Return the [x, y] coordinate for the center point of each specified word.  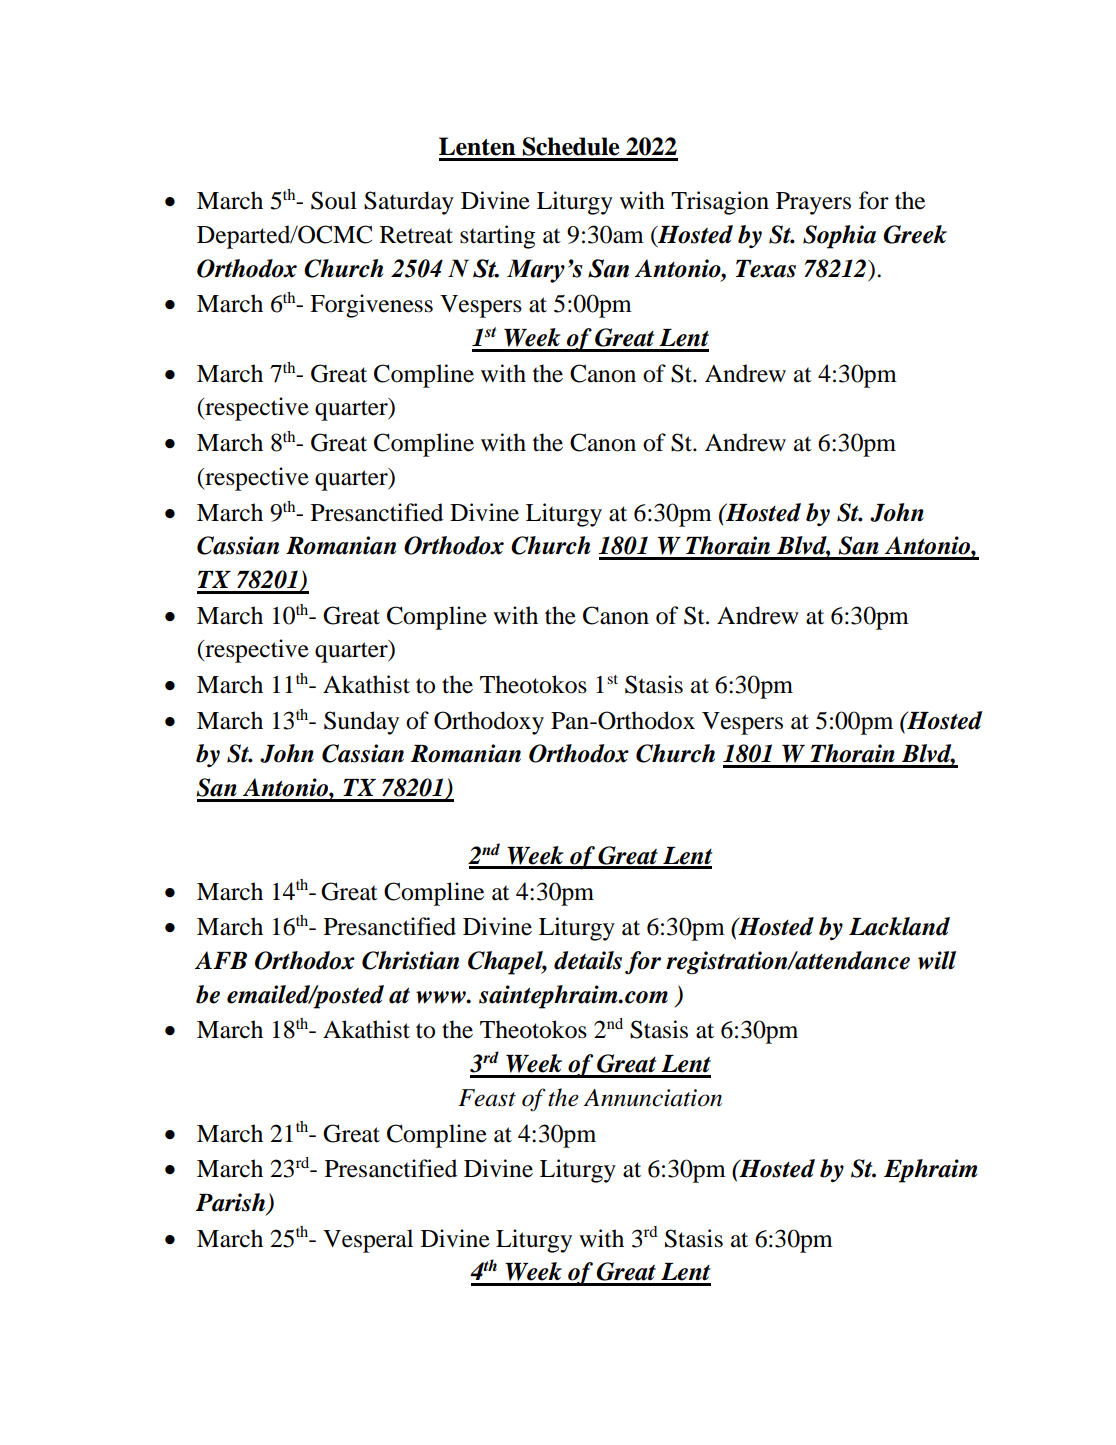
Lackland [899, 926]
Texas [766, 269]
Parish [232, 1203]
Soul [334, 200]
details [588, 960]
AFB [221, 960]
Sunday [361, 723]
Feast [487, 1098]
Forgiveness [371, 306]
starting [497, 237]
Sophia [839, 237]
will [937, 960]
